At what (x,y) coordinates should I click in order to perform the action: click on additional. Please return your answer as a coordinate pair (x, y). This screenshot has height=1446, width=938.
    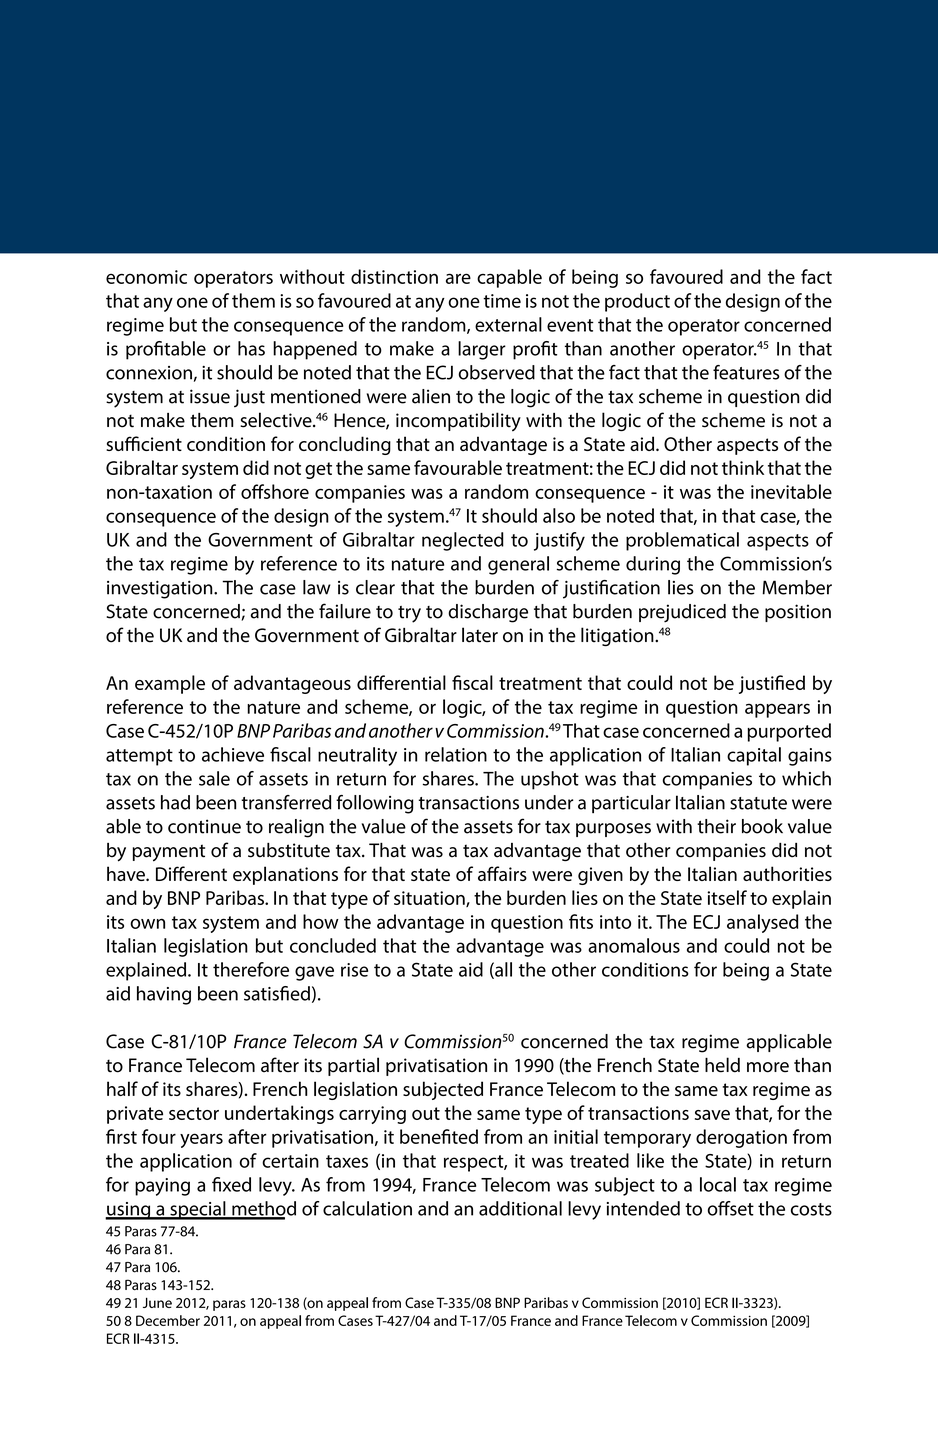
    Looking at the image, I should click on (520, 1208).
